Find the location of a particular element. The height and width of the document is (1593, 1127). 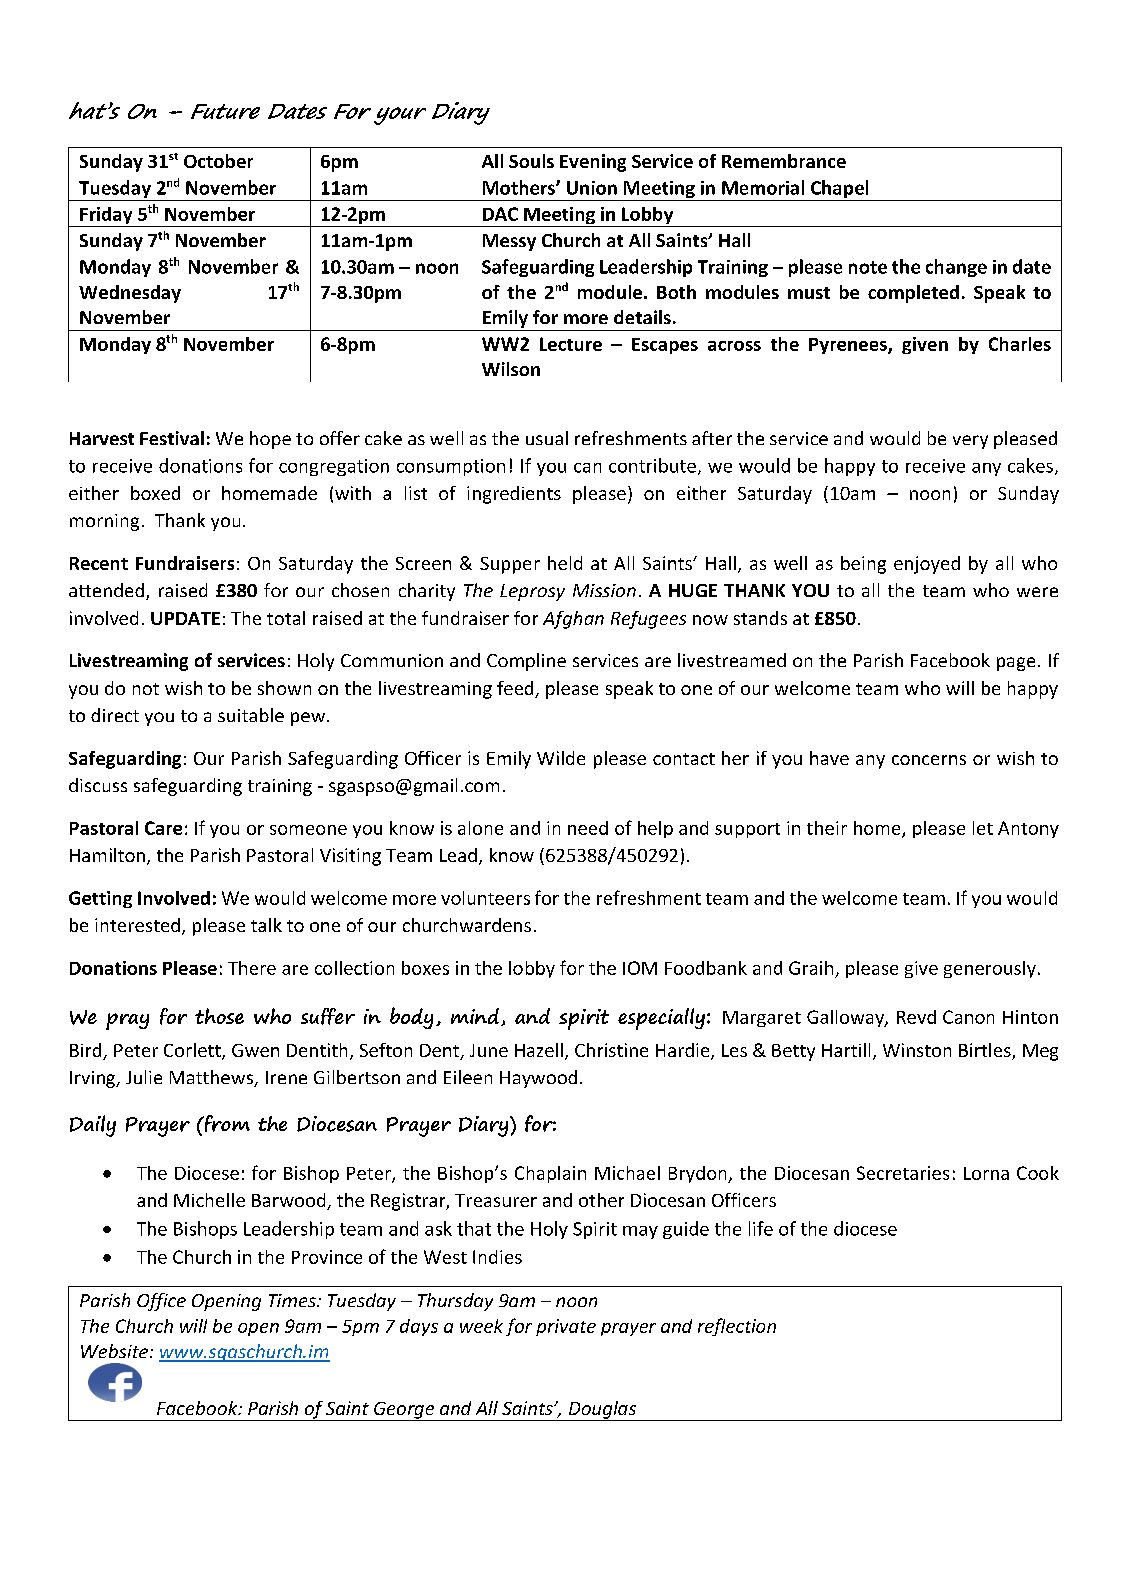

IOM is located at coordinates (640, 968).
